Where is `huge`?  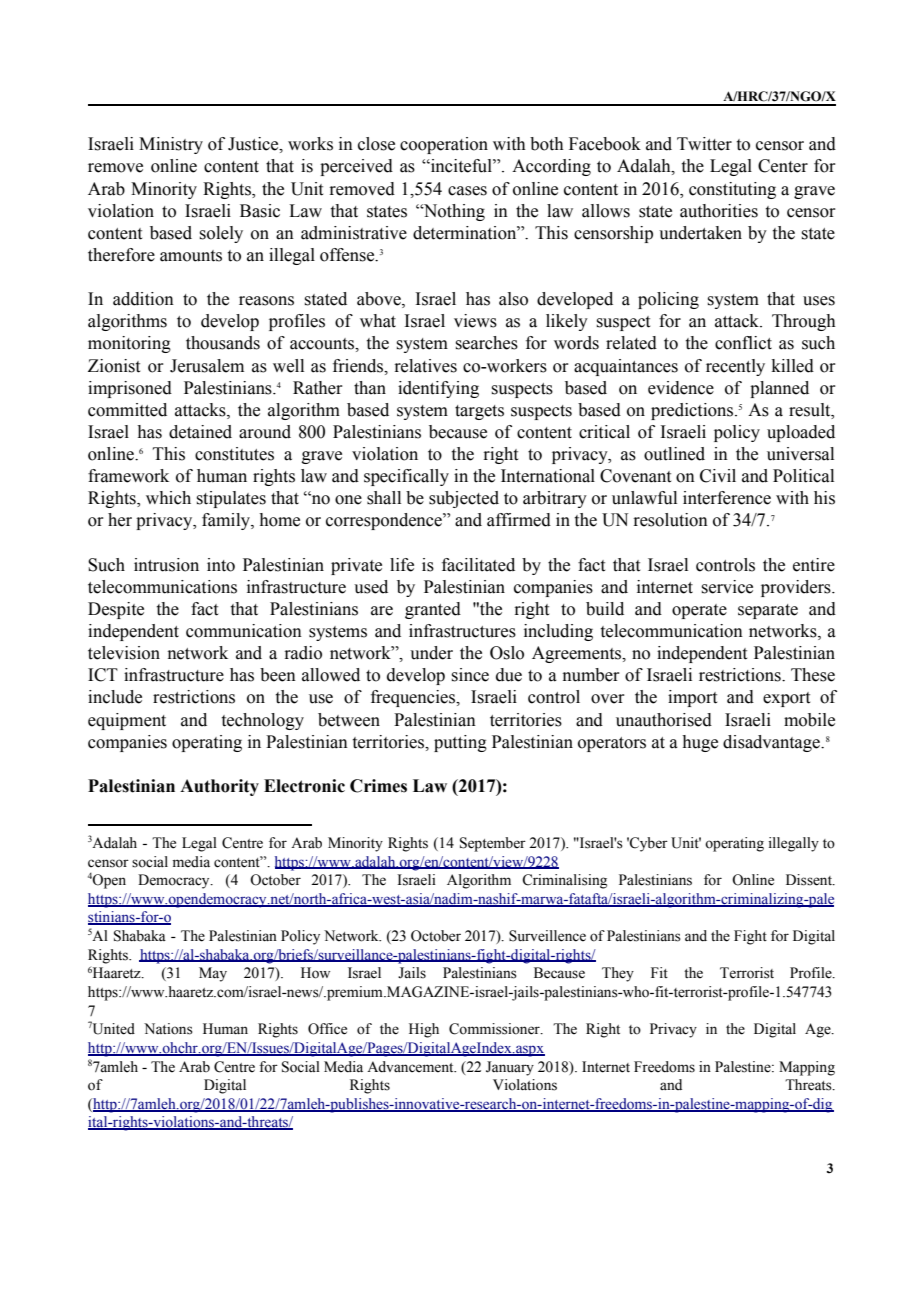
huge is located at coordinates (700, 743).
